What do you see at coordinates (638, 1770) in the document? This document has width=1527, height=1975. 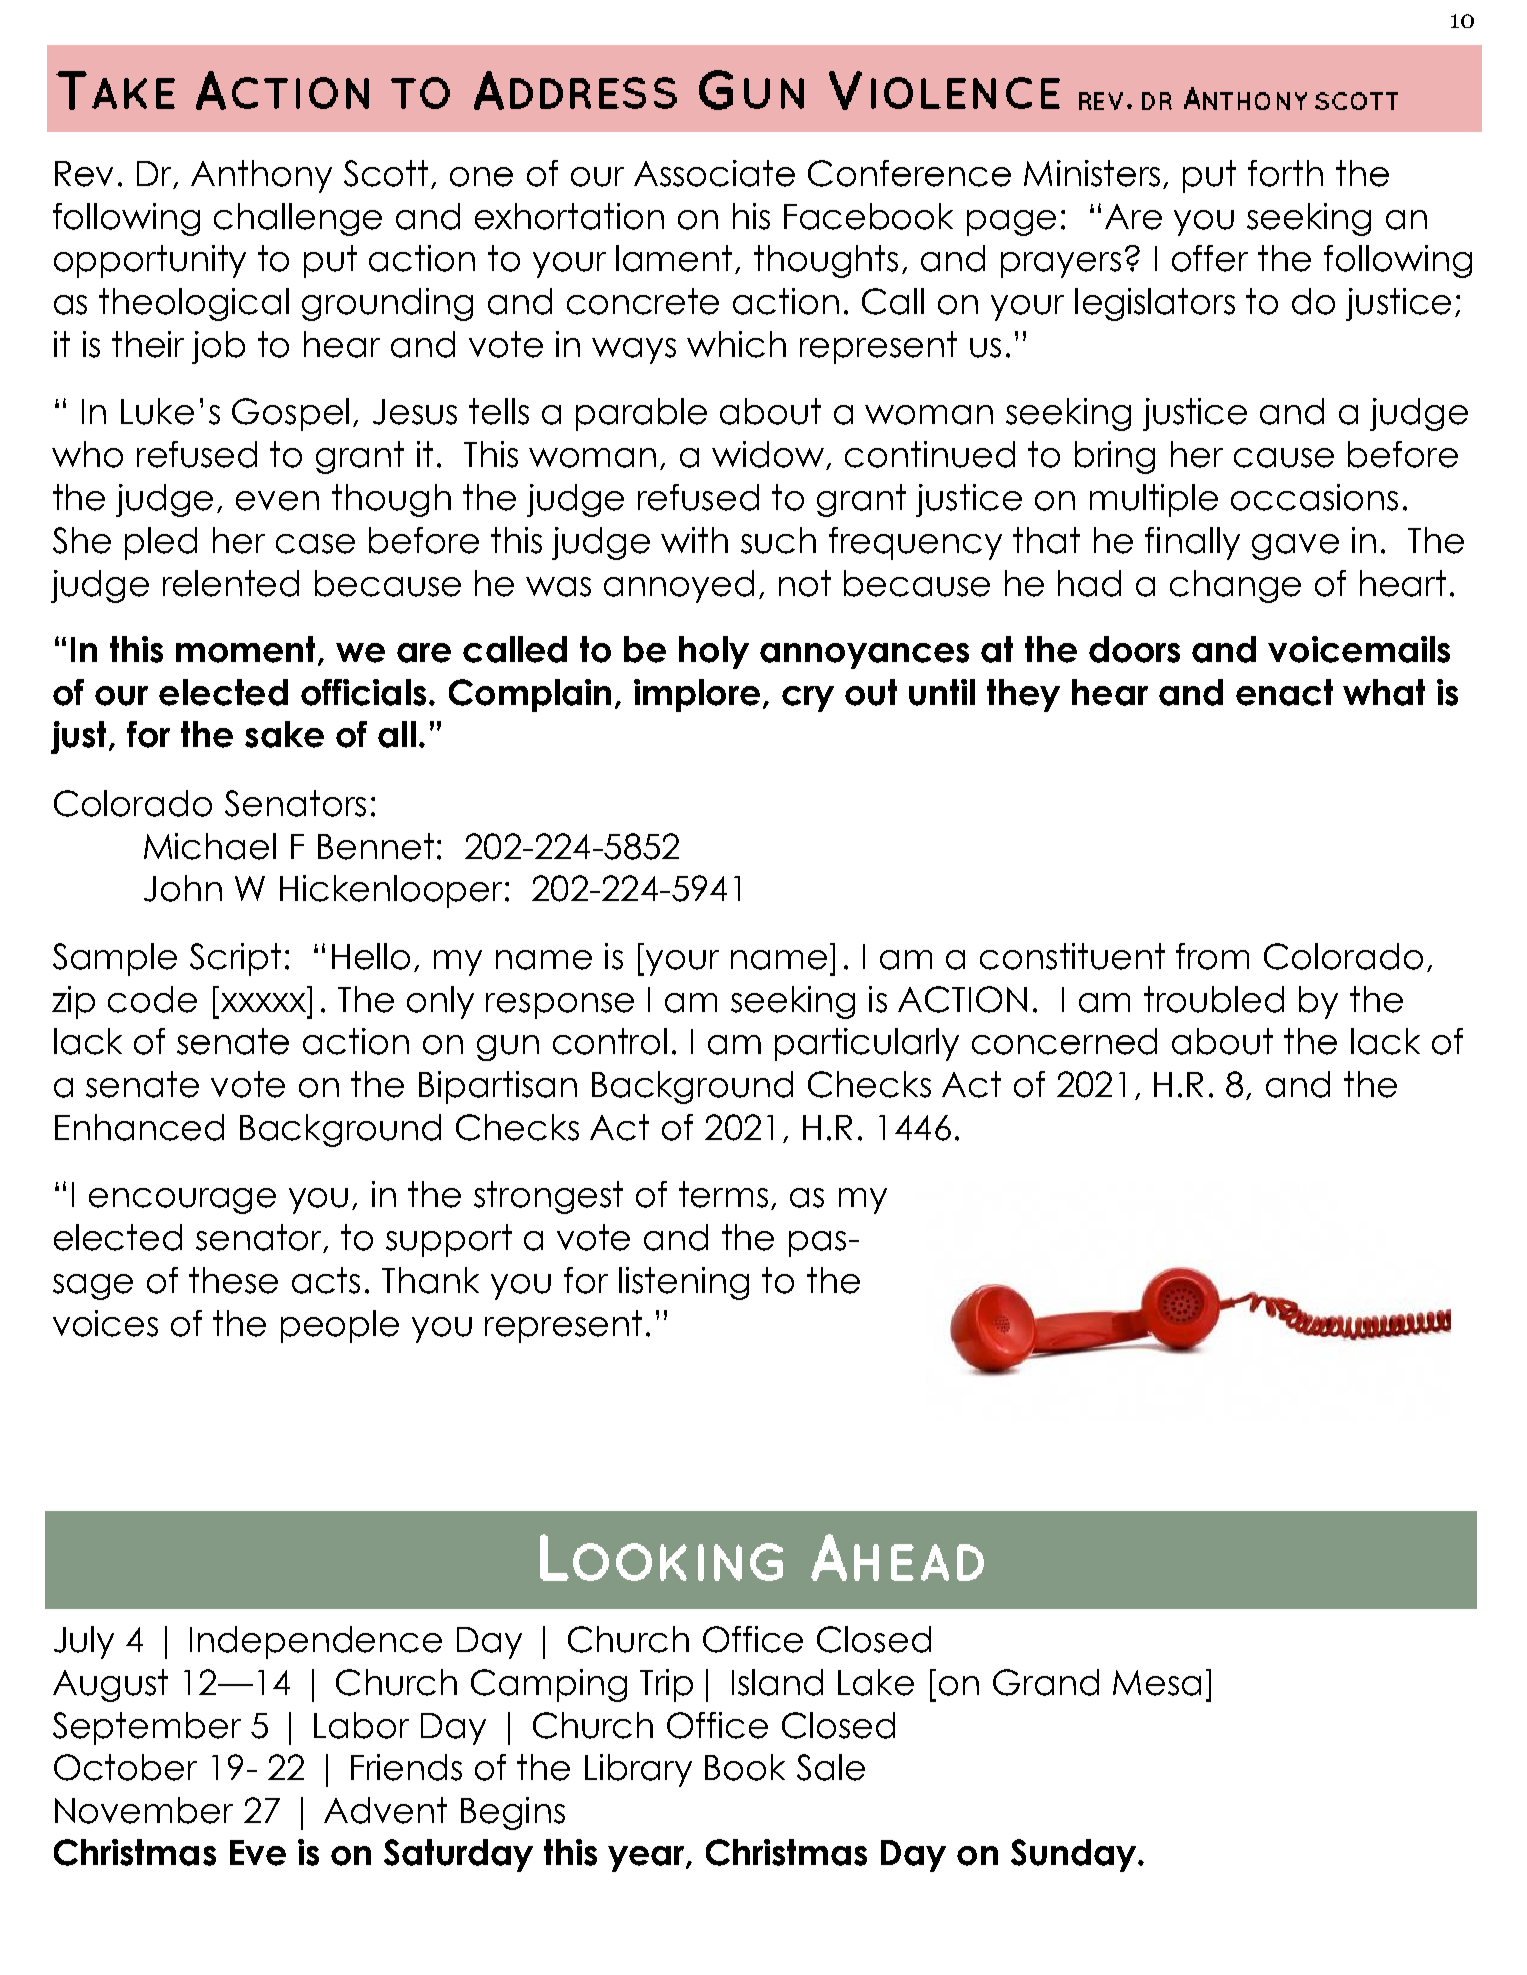 I see `Library` at bounding box center [638, 1770].
